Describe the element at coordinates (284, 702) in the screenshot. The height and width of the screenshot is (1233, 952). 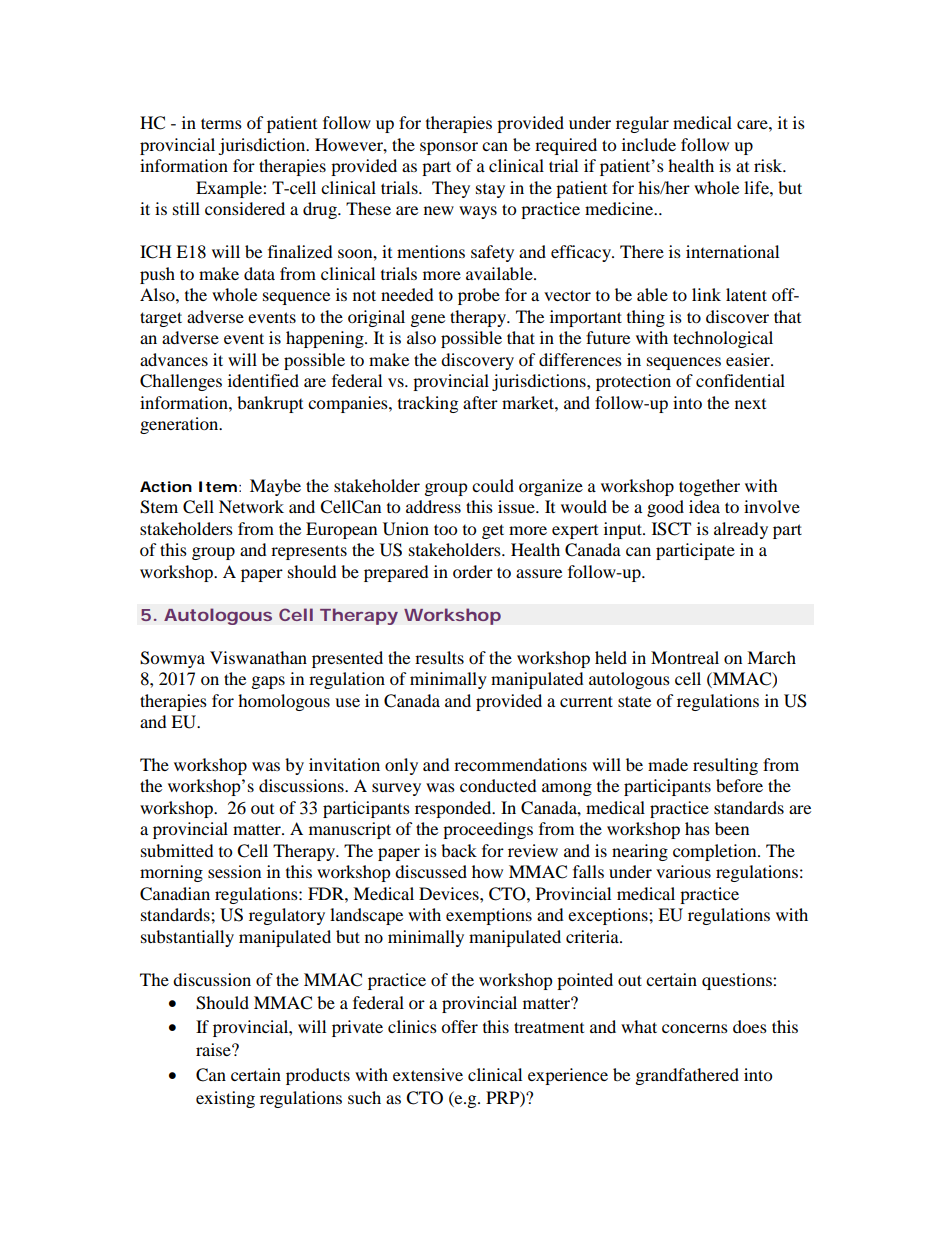
I see `homologous` at that location.
